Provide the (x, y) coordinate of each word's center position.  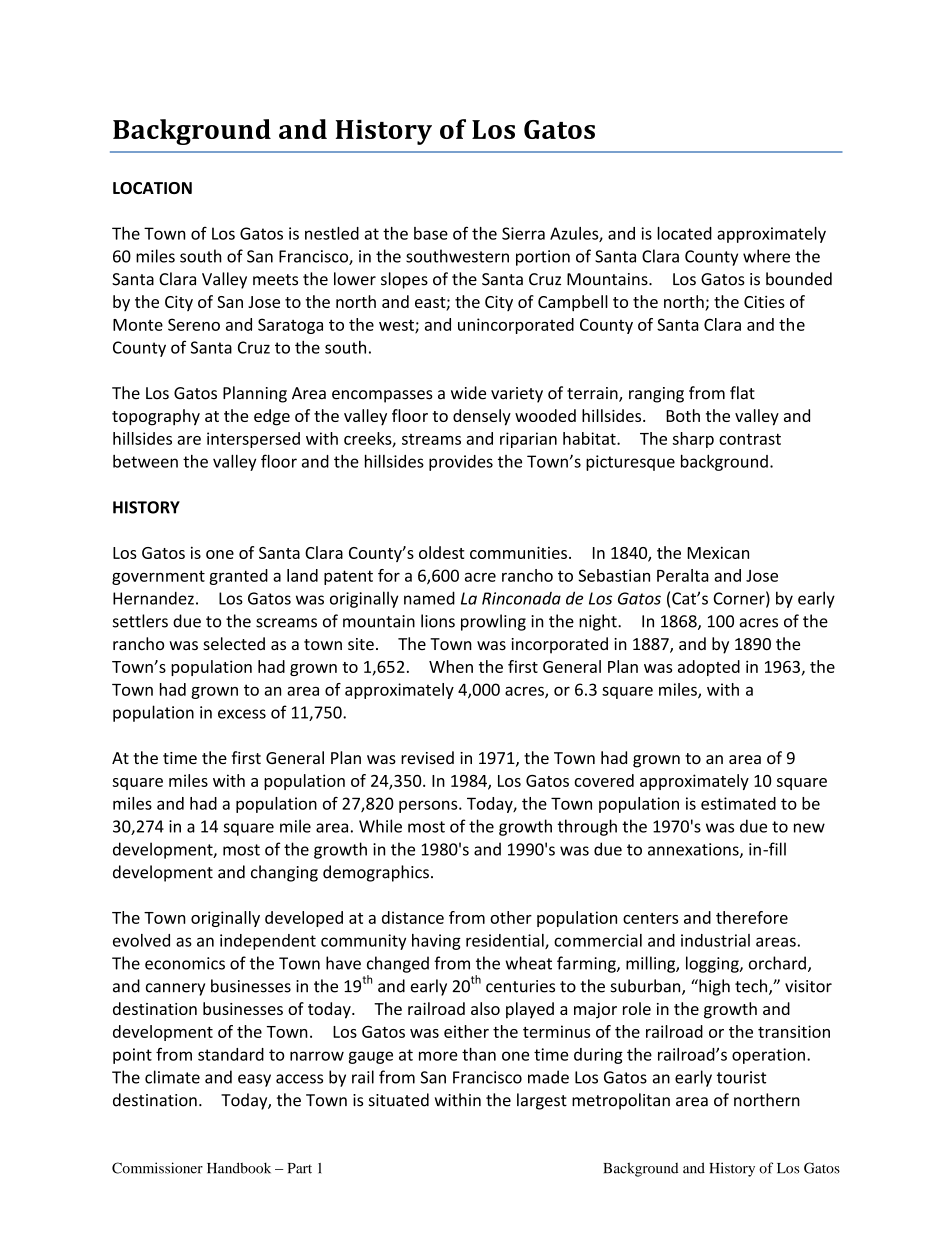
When (451, 666)
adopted (709, 668)
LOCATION (152, 188)
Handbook (239, 1168)
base (431, 233)
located (684, 233)
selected (234, 643)
